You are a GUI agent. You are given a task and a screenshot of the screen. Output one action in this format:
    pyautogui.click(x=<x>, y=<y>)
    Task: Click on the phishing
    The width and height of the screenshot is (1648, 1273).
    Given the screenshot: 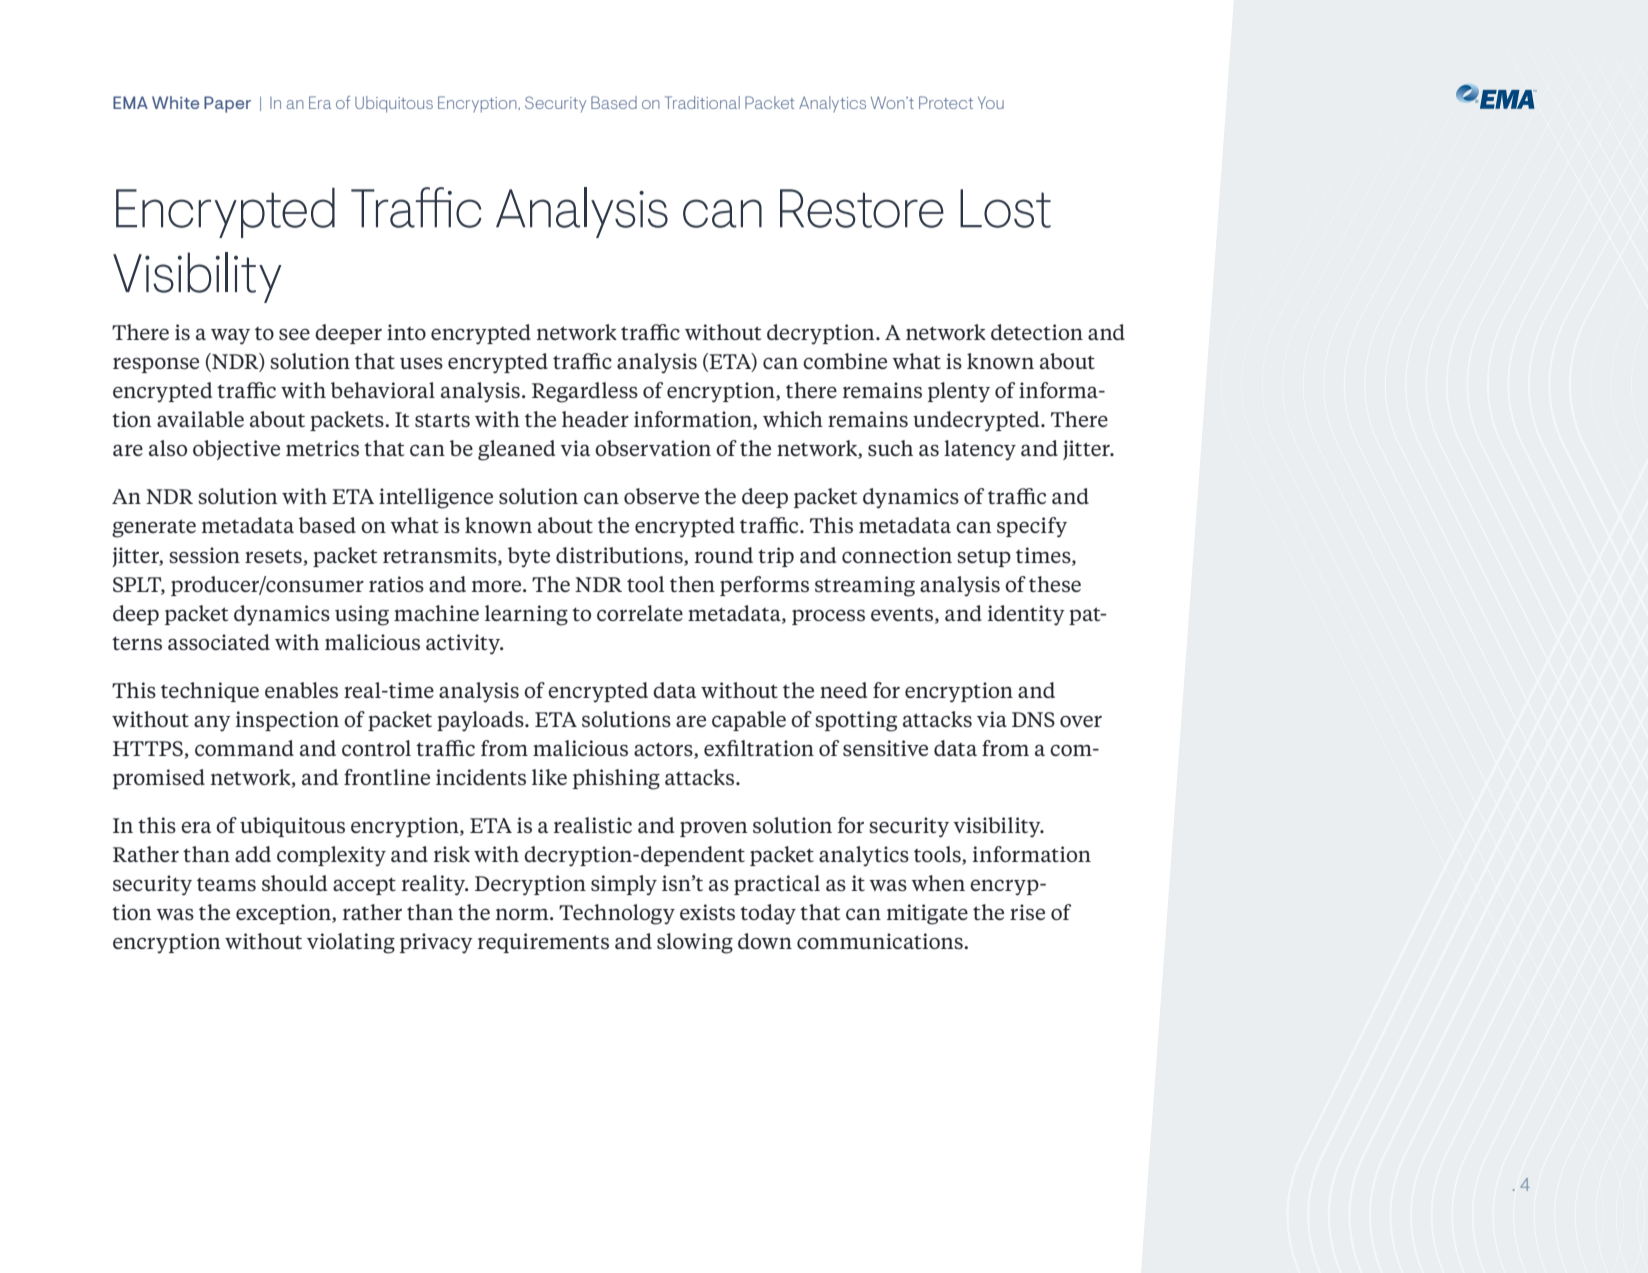 What is the action you would take?
    pyautogui.click(x=616, y=779)
